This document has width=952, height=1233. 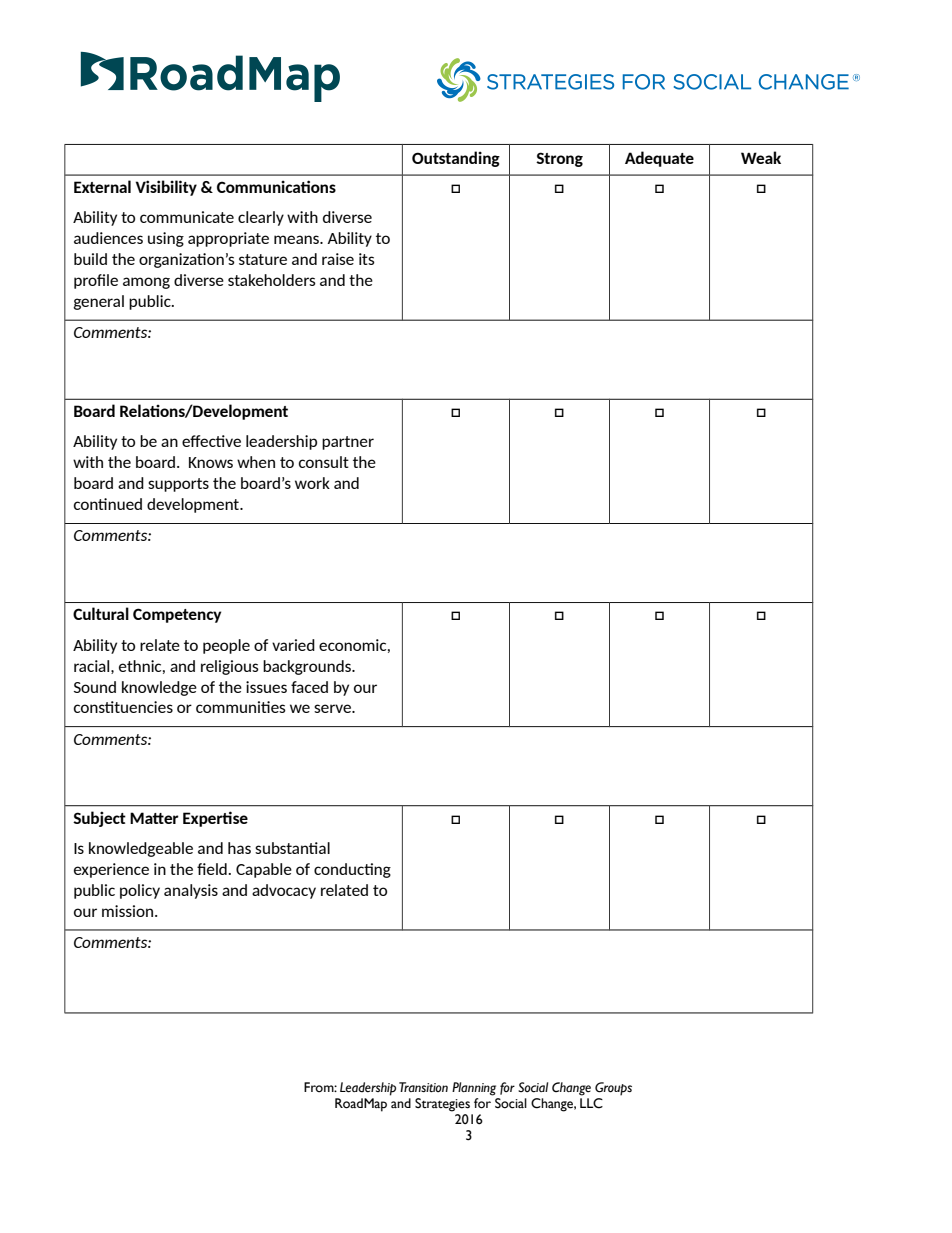 What do you see at coordinates (211, 462) in the document?
I see `Knows` at bounding box center [211, 462].
